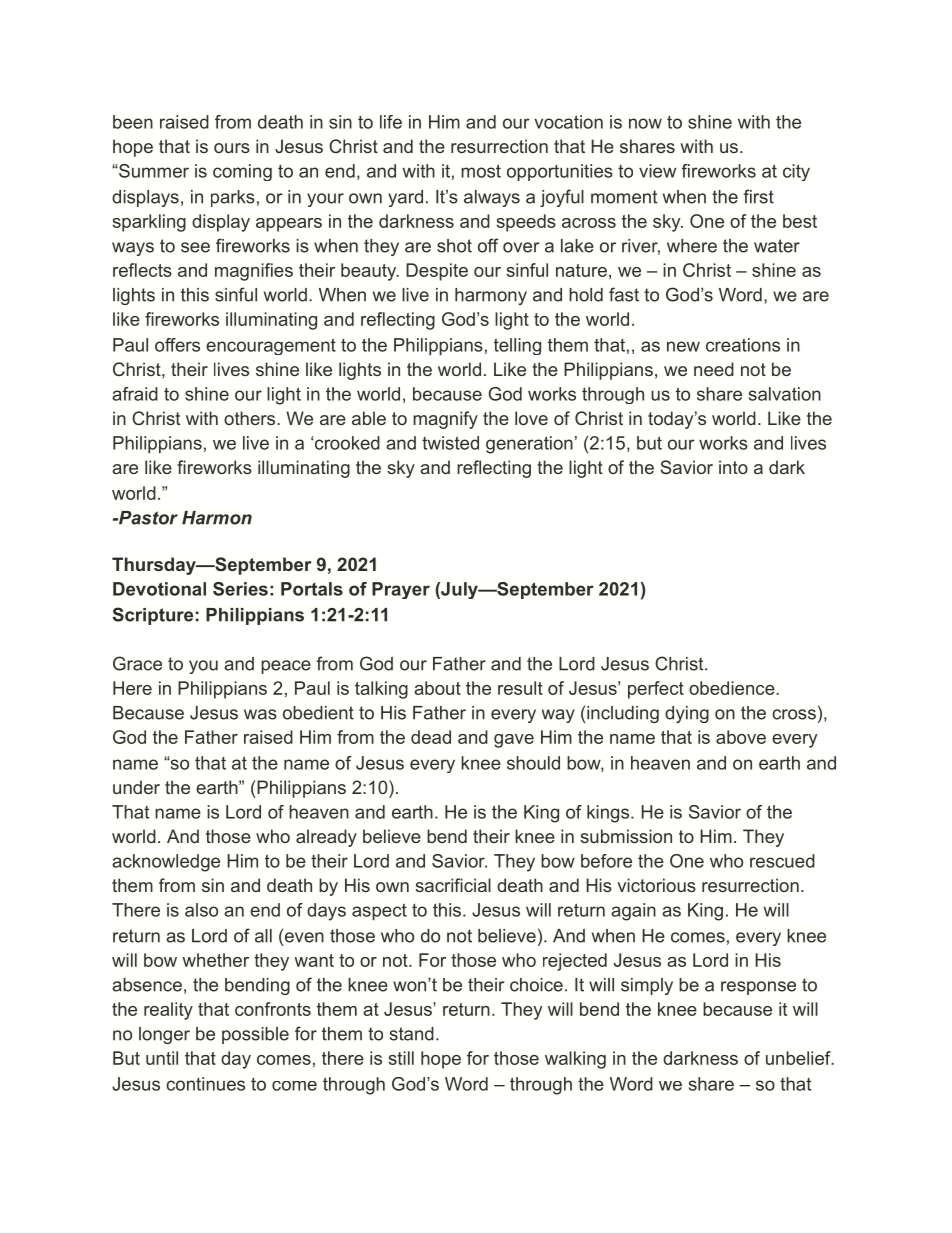 This page has height=1233, width=952. What do you see at coordinates (401, 590) in the page?
I see `Prayer` at bounding box center [401, 590].
